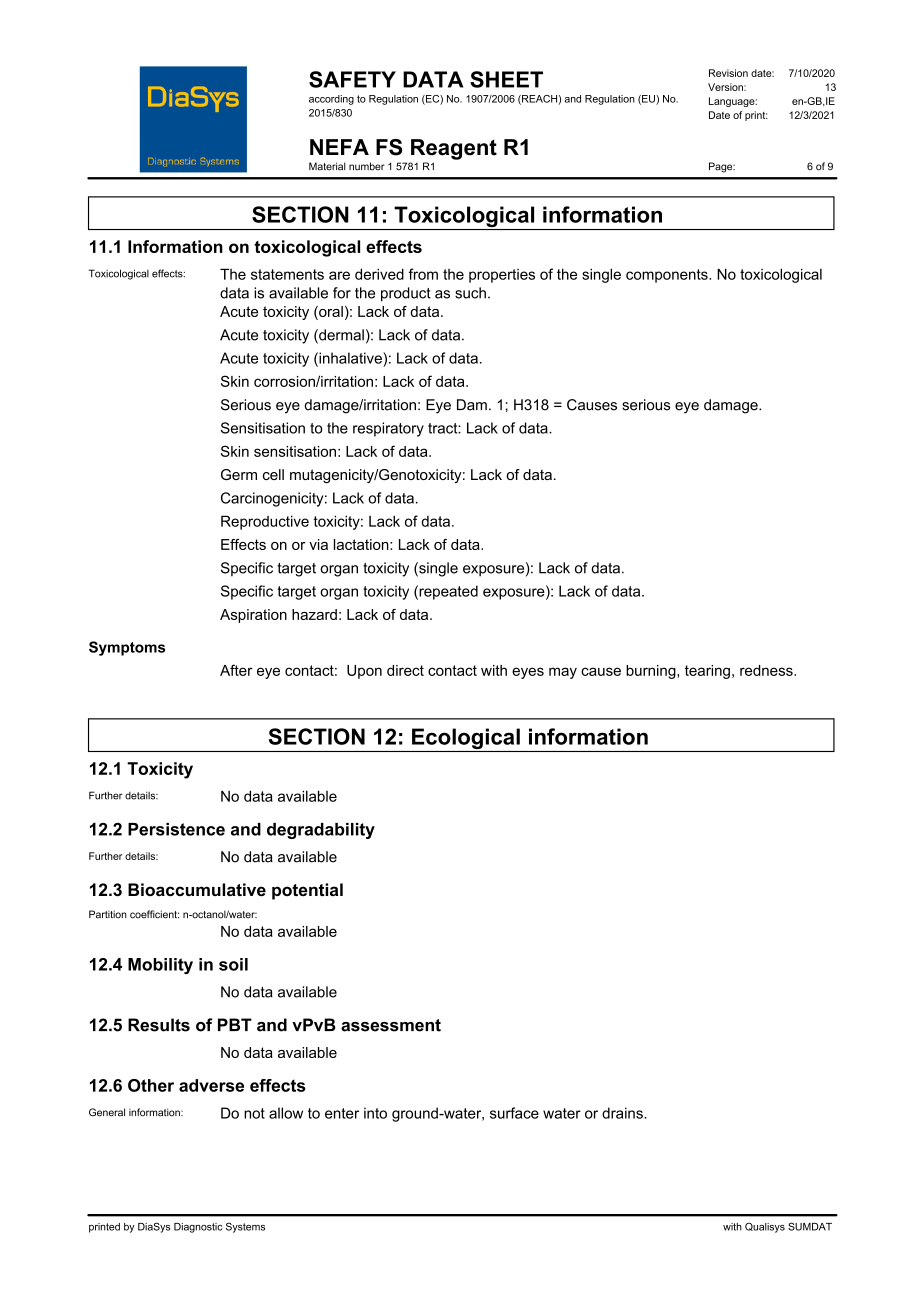 This screenshot has height=1308, width=924. Describe the element at coordinates (454, 149) in the screenshot. I see `Reagent` at that location.
